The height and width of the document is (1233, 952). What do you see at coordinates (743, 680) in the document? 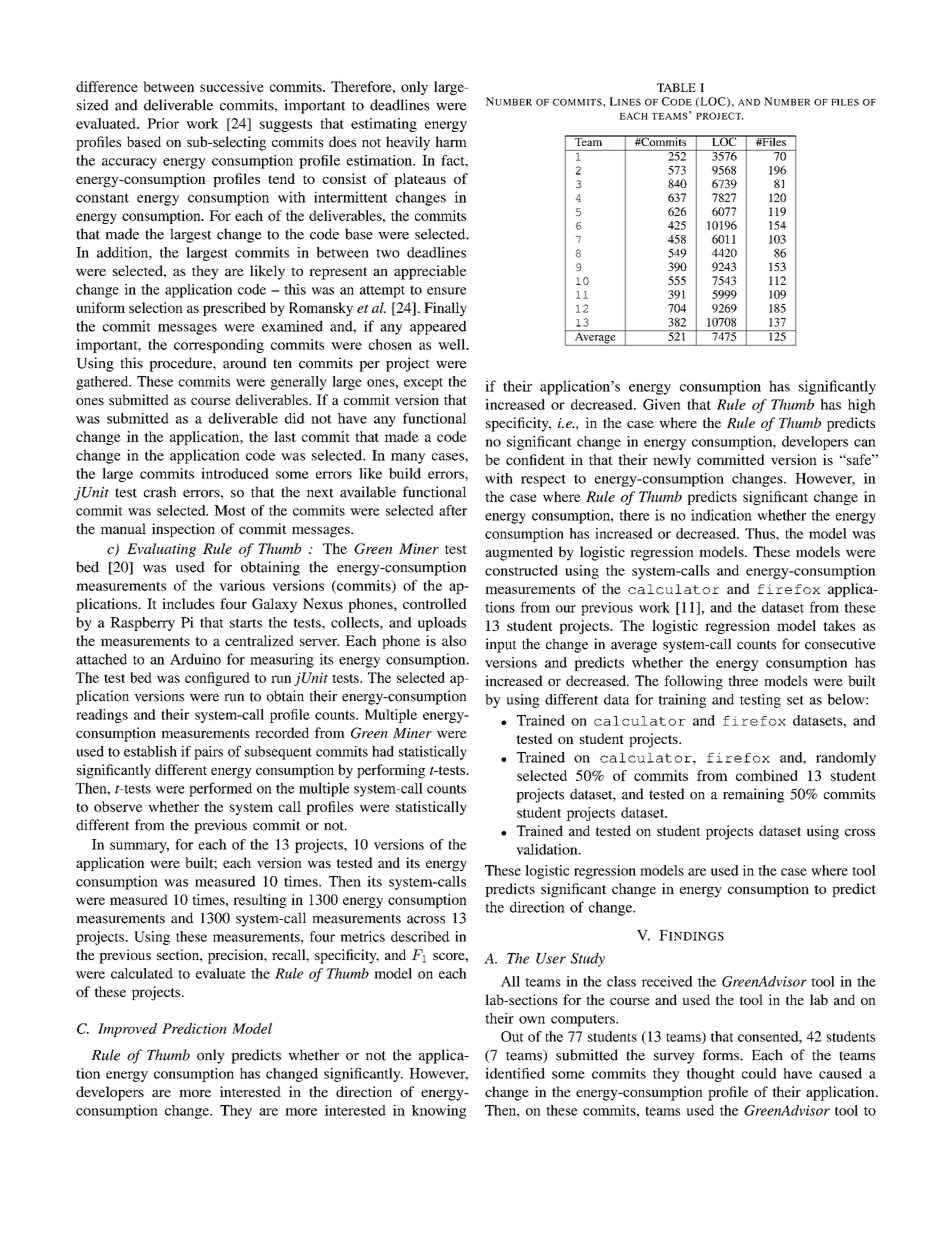
I see `three` at bounding box center [743, 680].
